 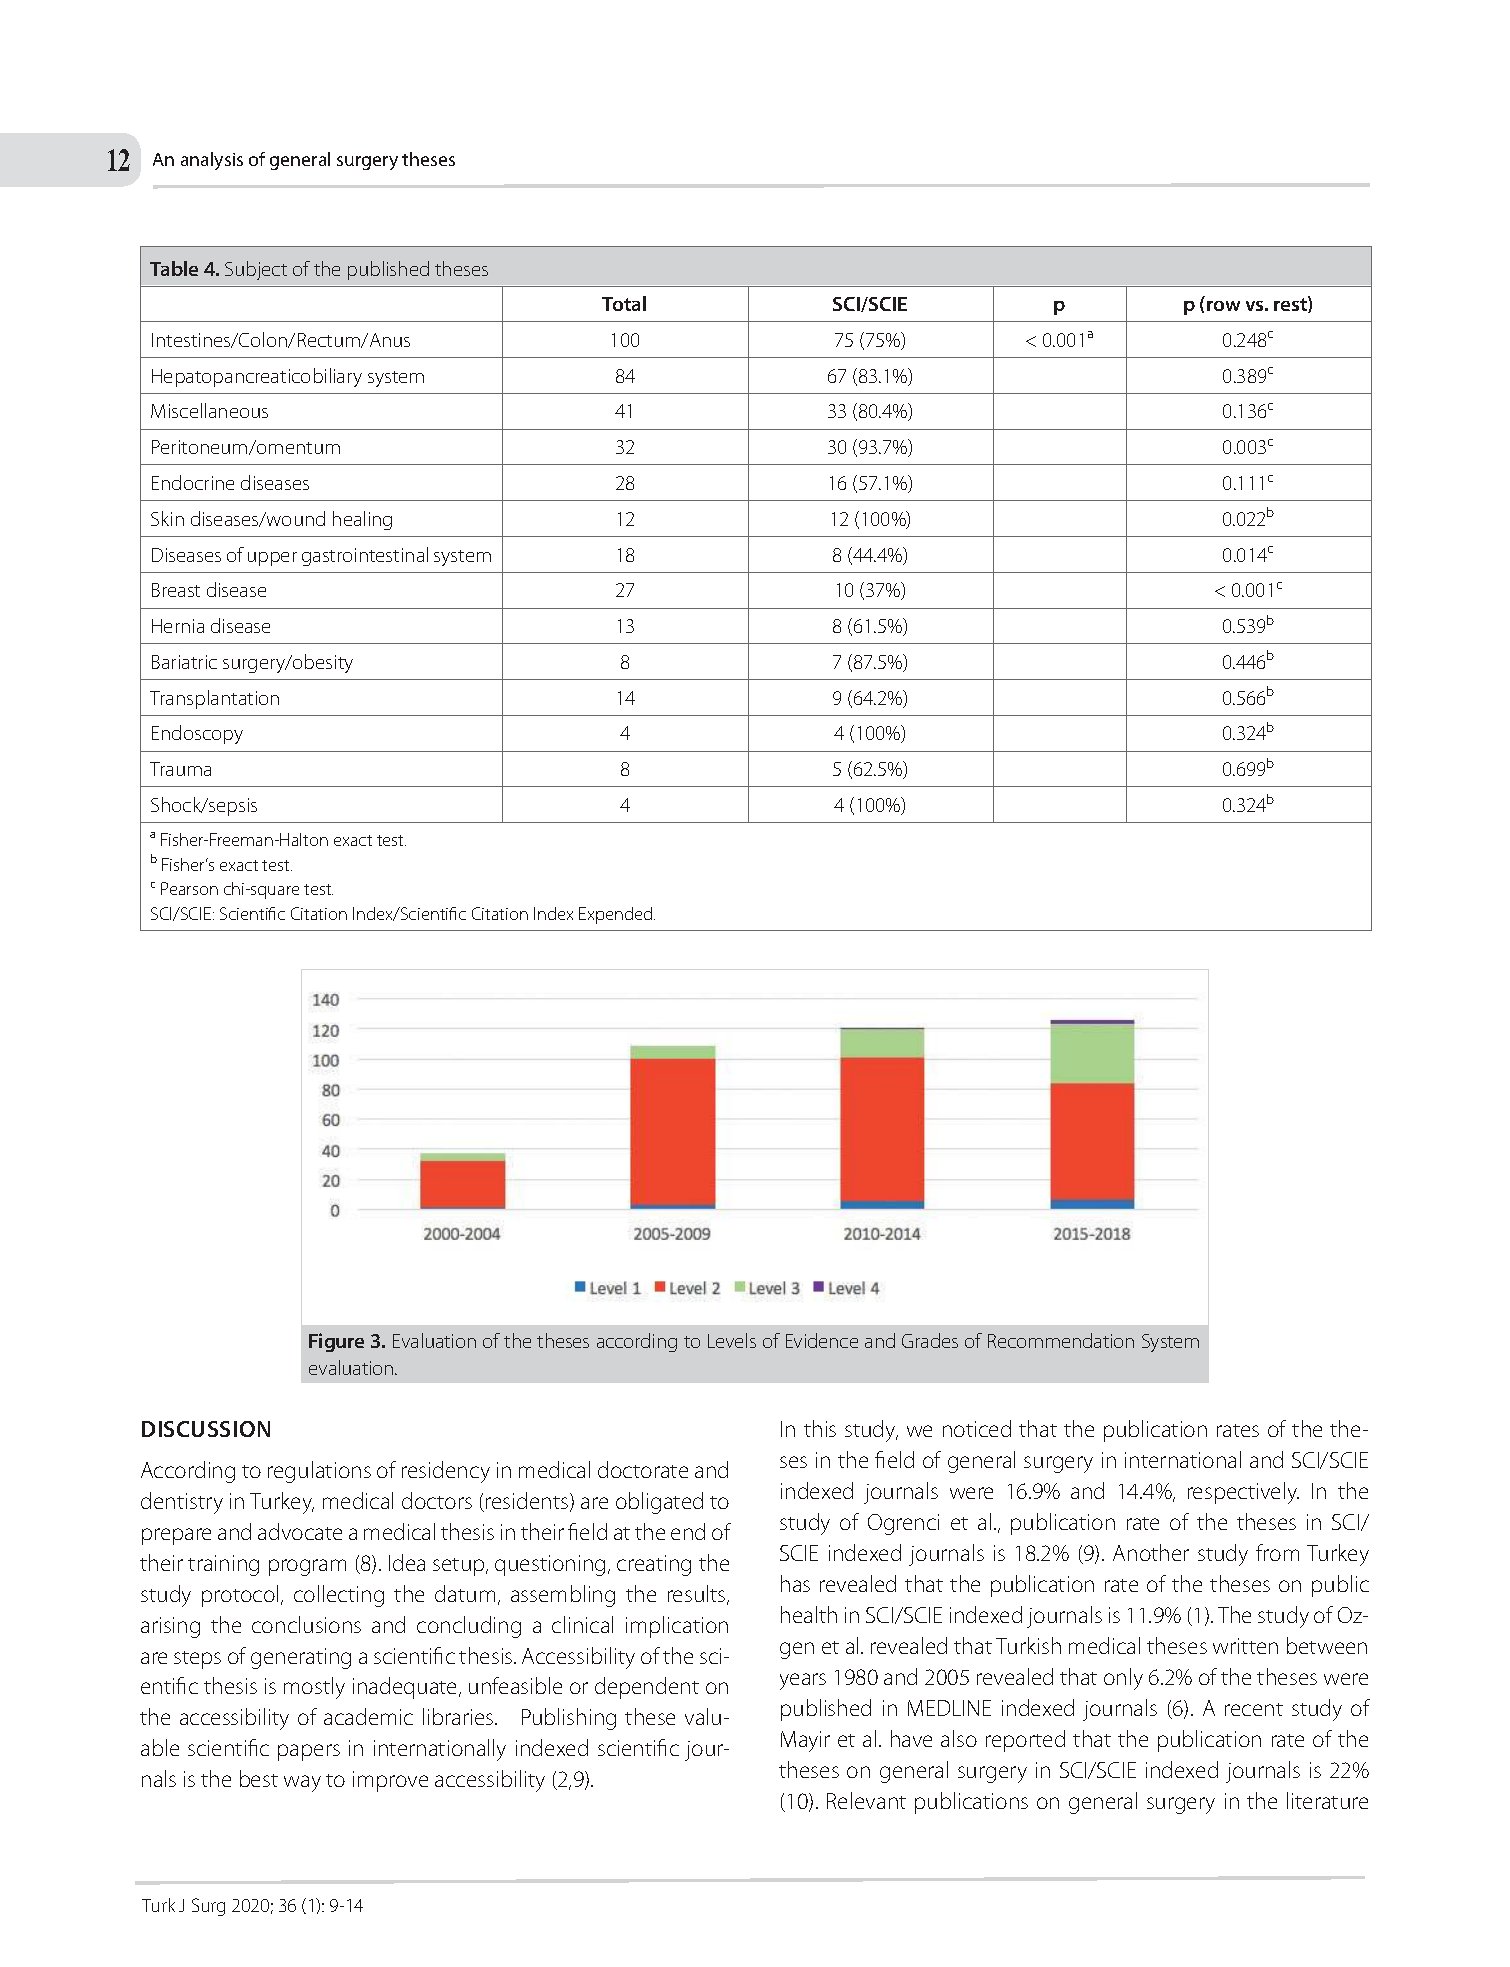 What do you see at coordinates (309, 1752) in the screenshot?
I see `papers` at bounding box center [309, 1752].
